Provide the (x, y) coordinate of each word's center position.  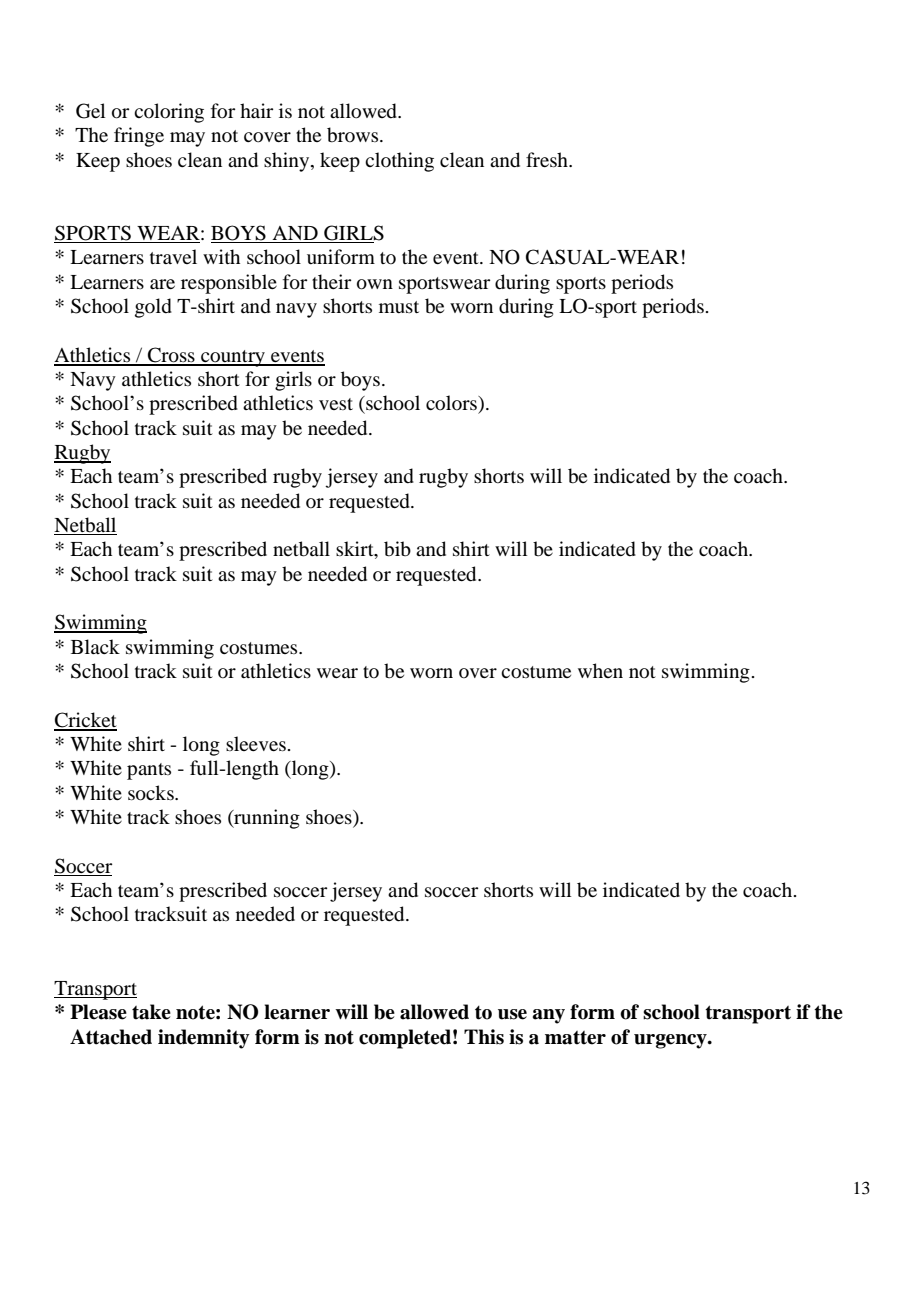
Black (95, 646)
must (399, 307)
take (151, 1012)
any (548, 1016)
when (600, 670)
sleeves (256, 743)
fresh (548, 159)
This (484, 1037)
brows (354, 135)
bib (397, 549)
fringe (139, 137)
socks (152, 793)
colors (452, 403)
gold (153, 308)
